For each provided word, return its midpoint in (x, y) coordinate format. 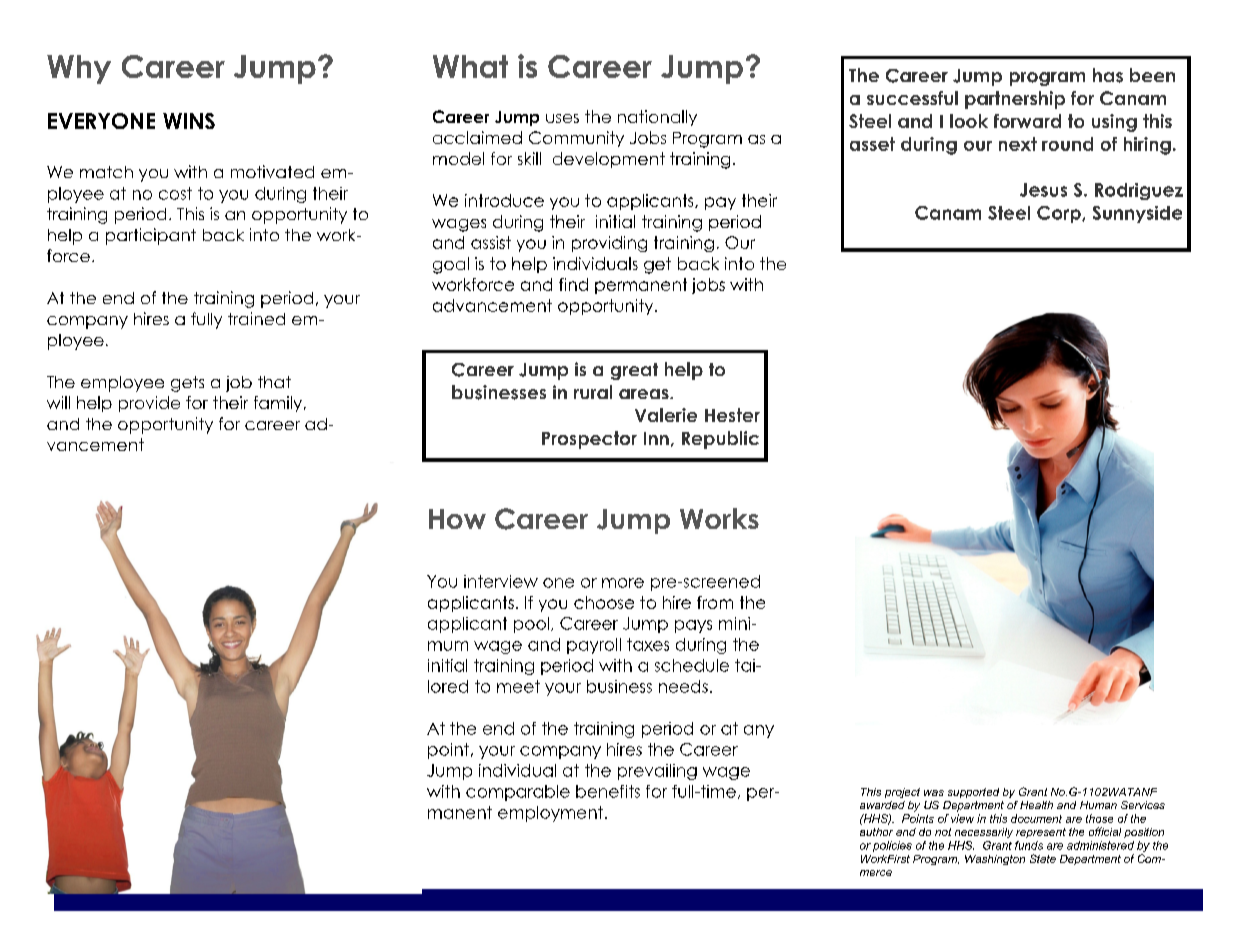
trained (256, 318)
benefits (608, 791)
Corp (1060, 214)
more (623, 583)
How (457, 519)
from (715, 602)
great (634, 371)
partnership (1015, 100)
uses (562, 118)
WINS (189, 121)
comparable (518, 793)
